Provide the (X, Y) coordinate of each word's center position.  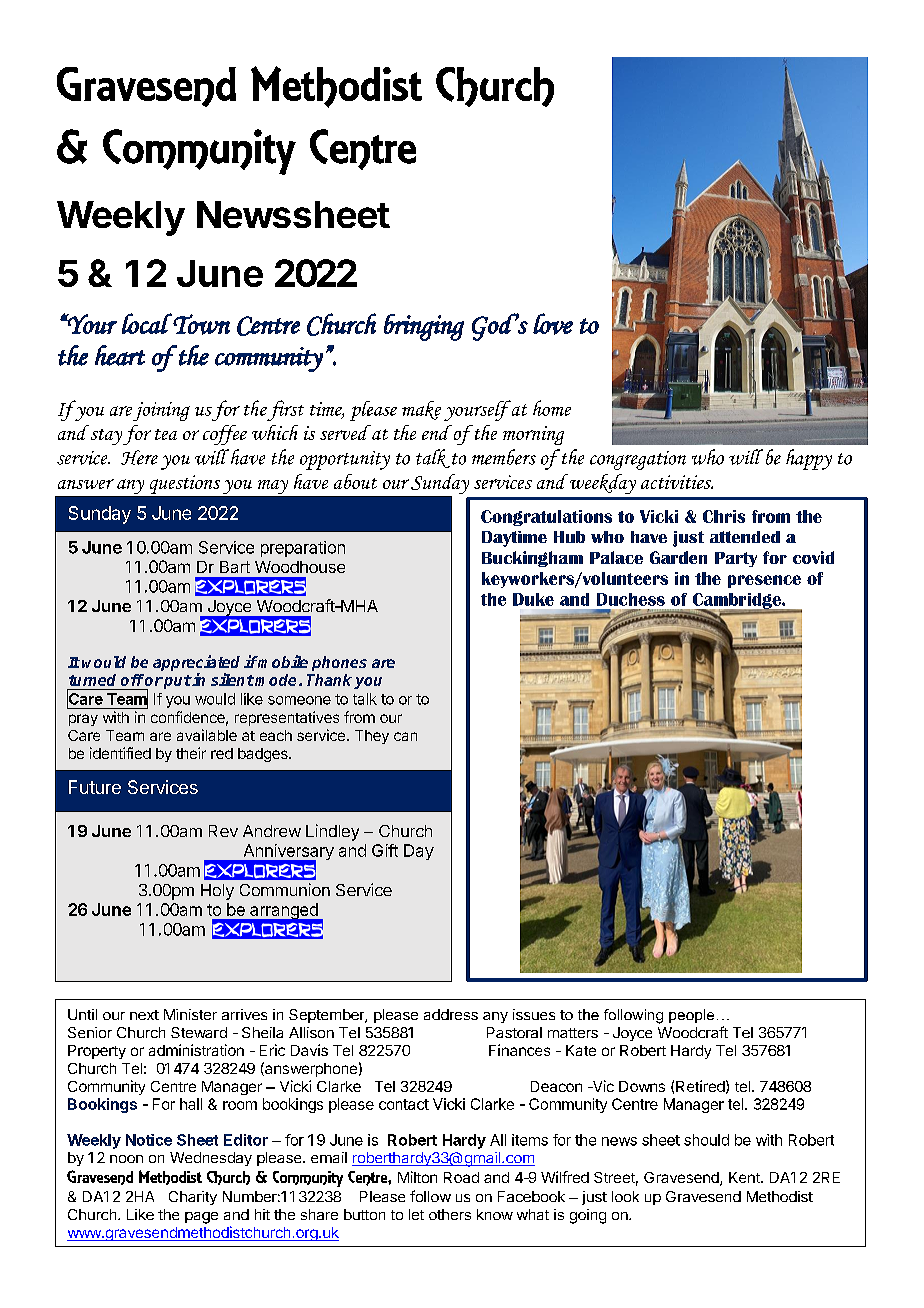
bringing (424, 327)
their (191, 753)
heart (120, 355)
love (553, 324)
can (405, 736)
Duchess (631, 599)
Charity (193, 1198)
